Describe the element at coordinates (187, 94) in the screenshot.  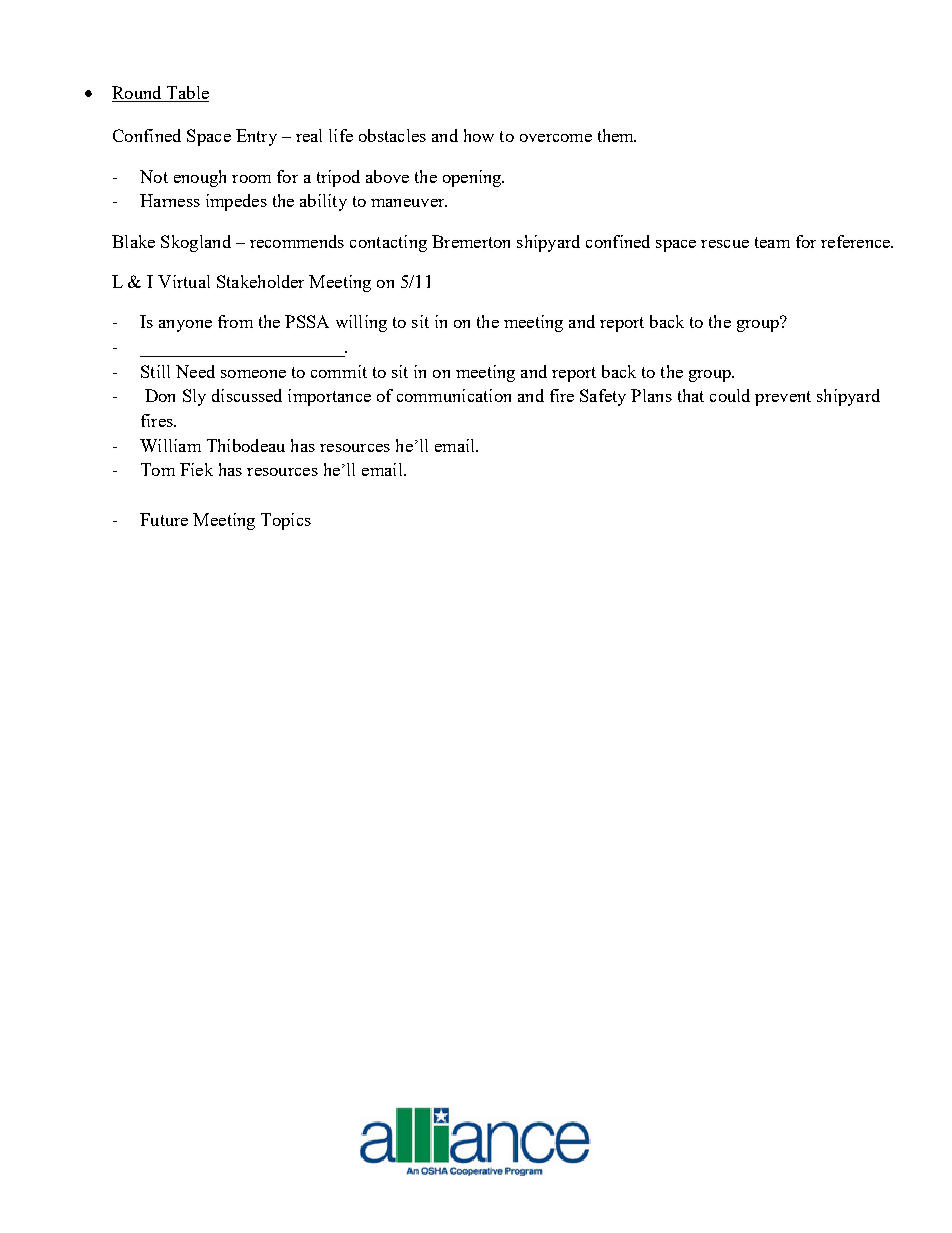
I see `Table` at that location.
